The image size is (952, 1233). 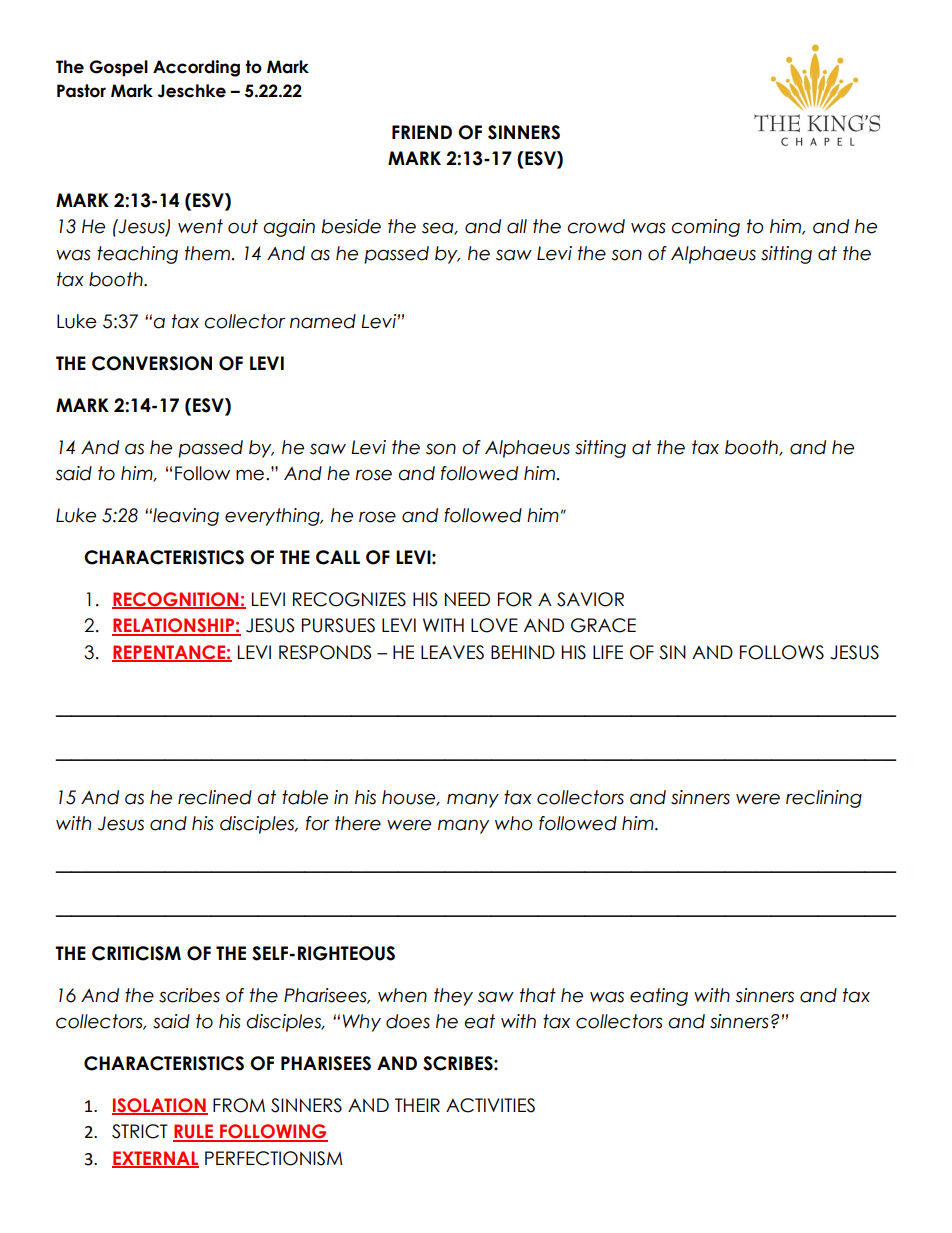 What do you see at coordinates (338, 557) in the screenshot?
I see `CALL` at bounding box center [338, 557].
